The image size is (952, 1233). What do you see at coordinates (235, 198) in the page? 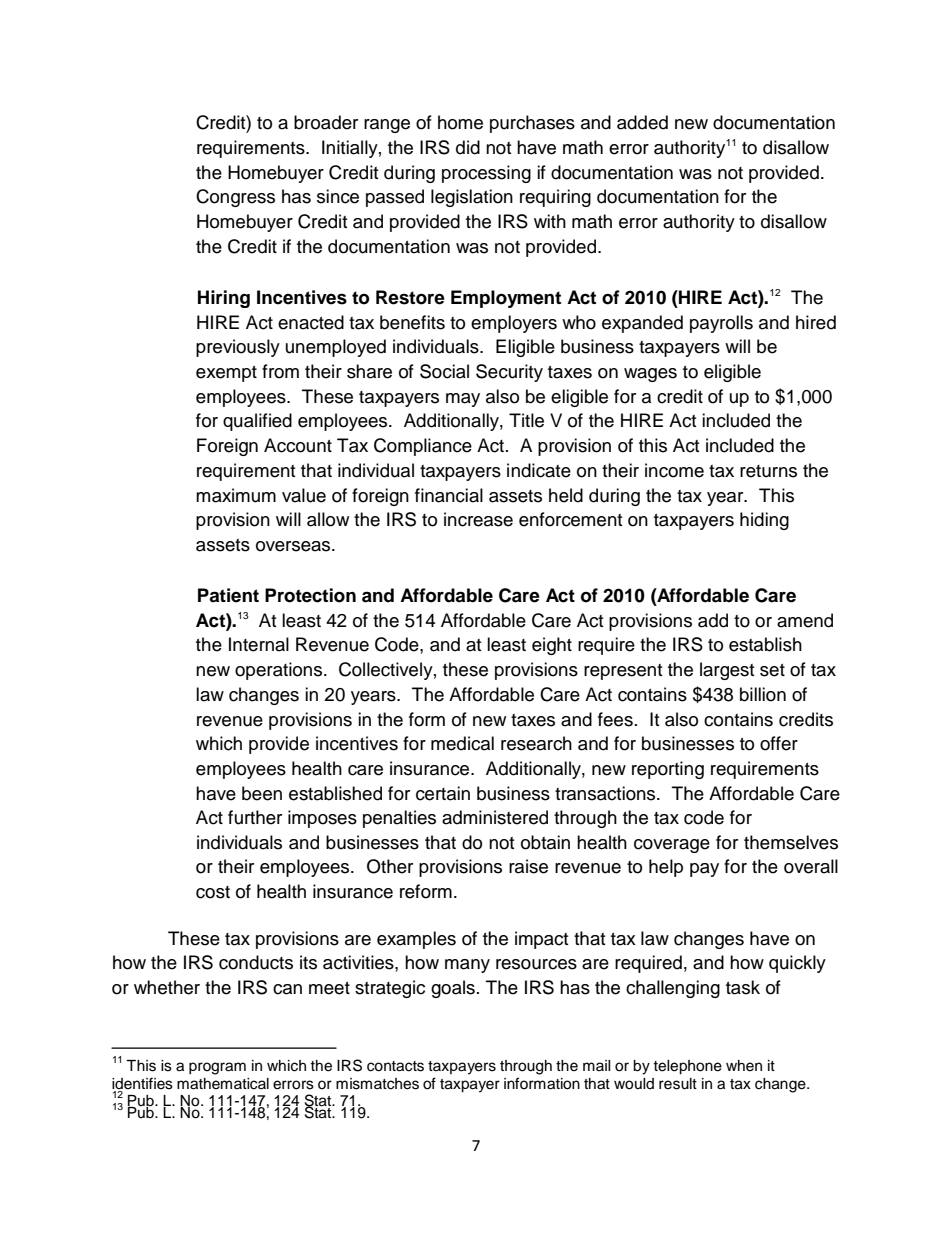
I see `Congress` at bounding box center [235, 198].
